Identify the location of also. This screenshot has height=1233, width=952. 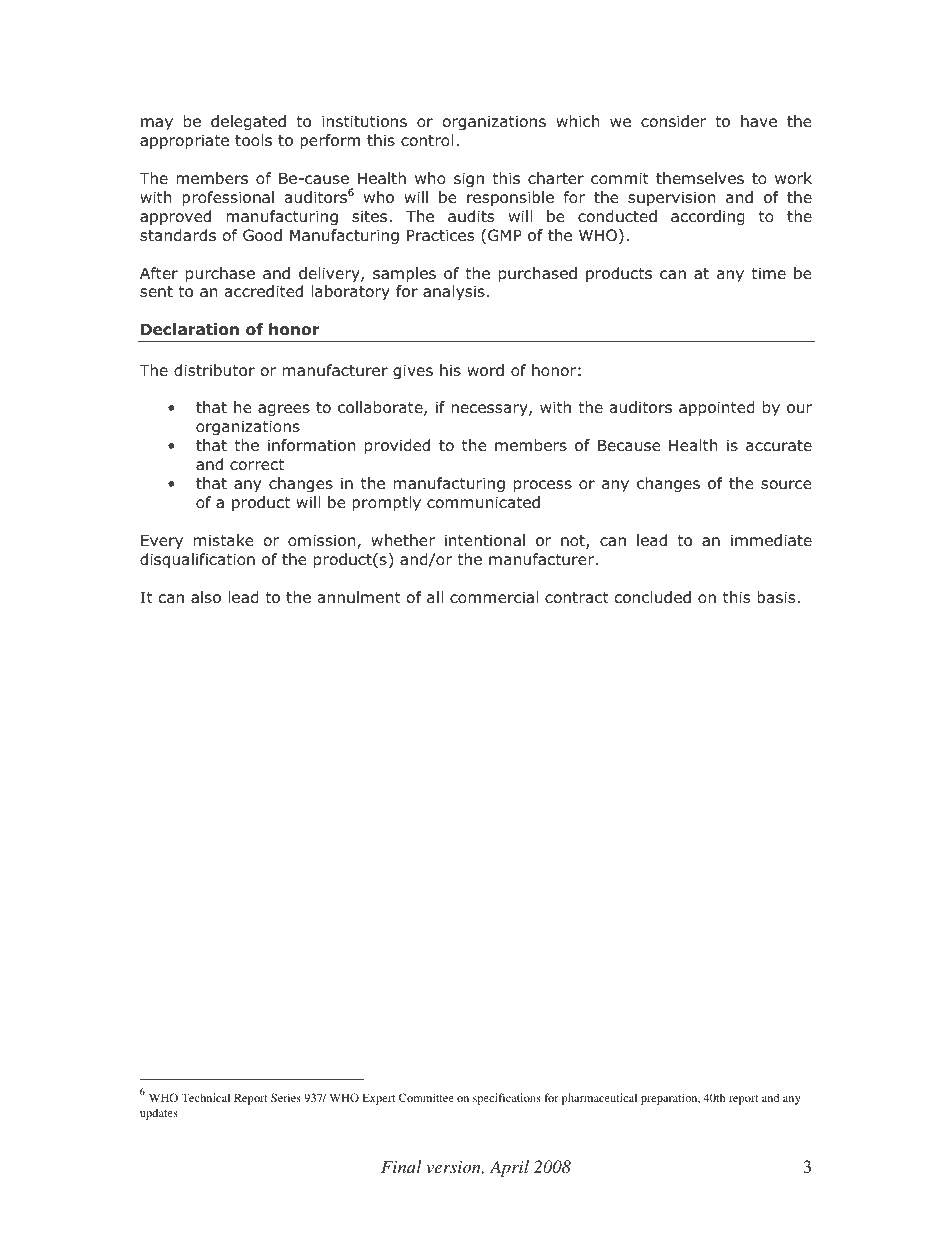
(206, 597).
